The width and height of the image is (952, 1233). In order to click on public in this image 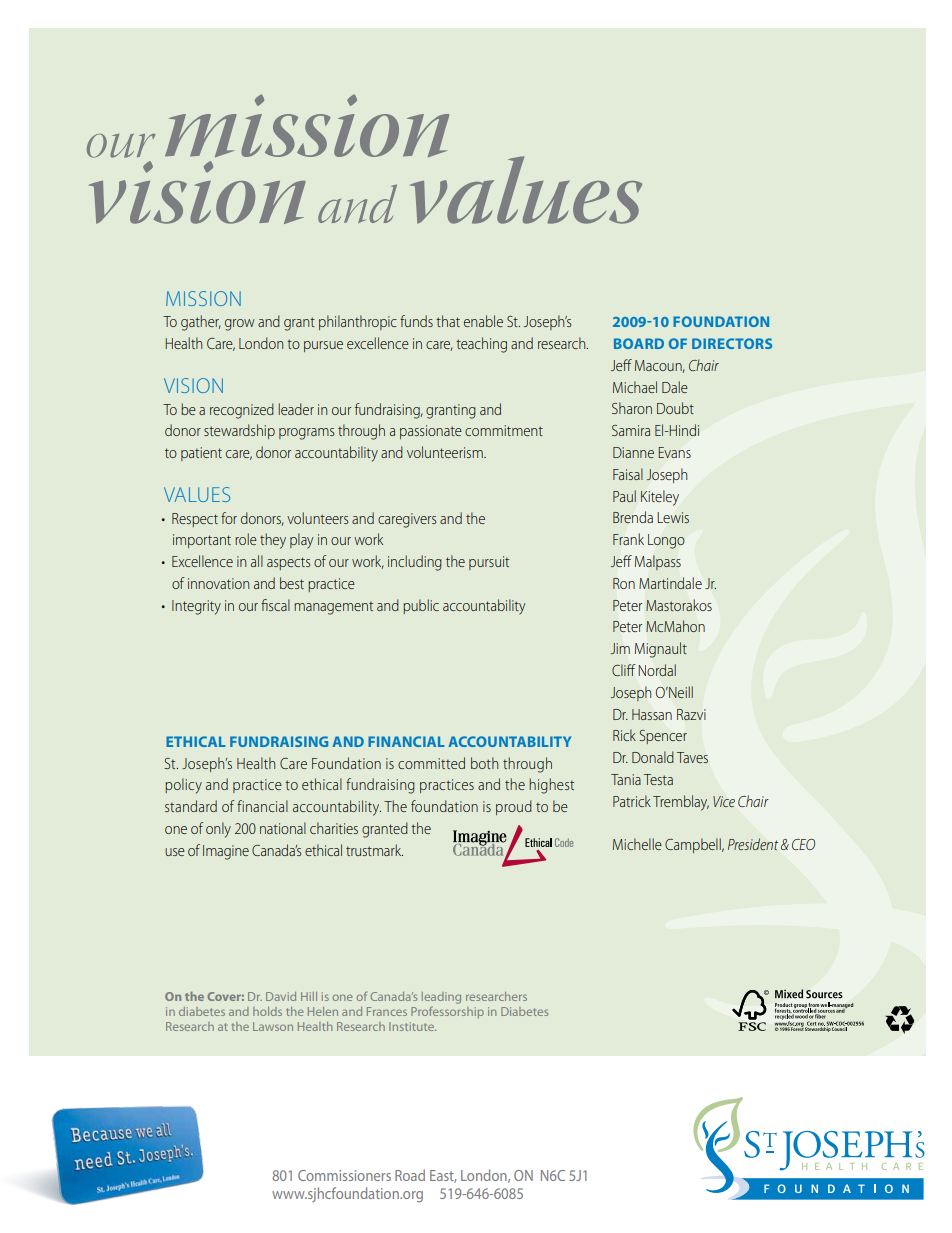, I will do `click(421, 606)`.
